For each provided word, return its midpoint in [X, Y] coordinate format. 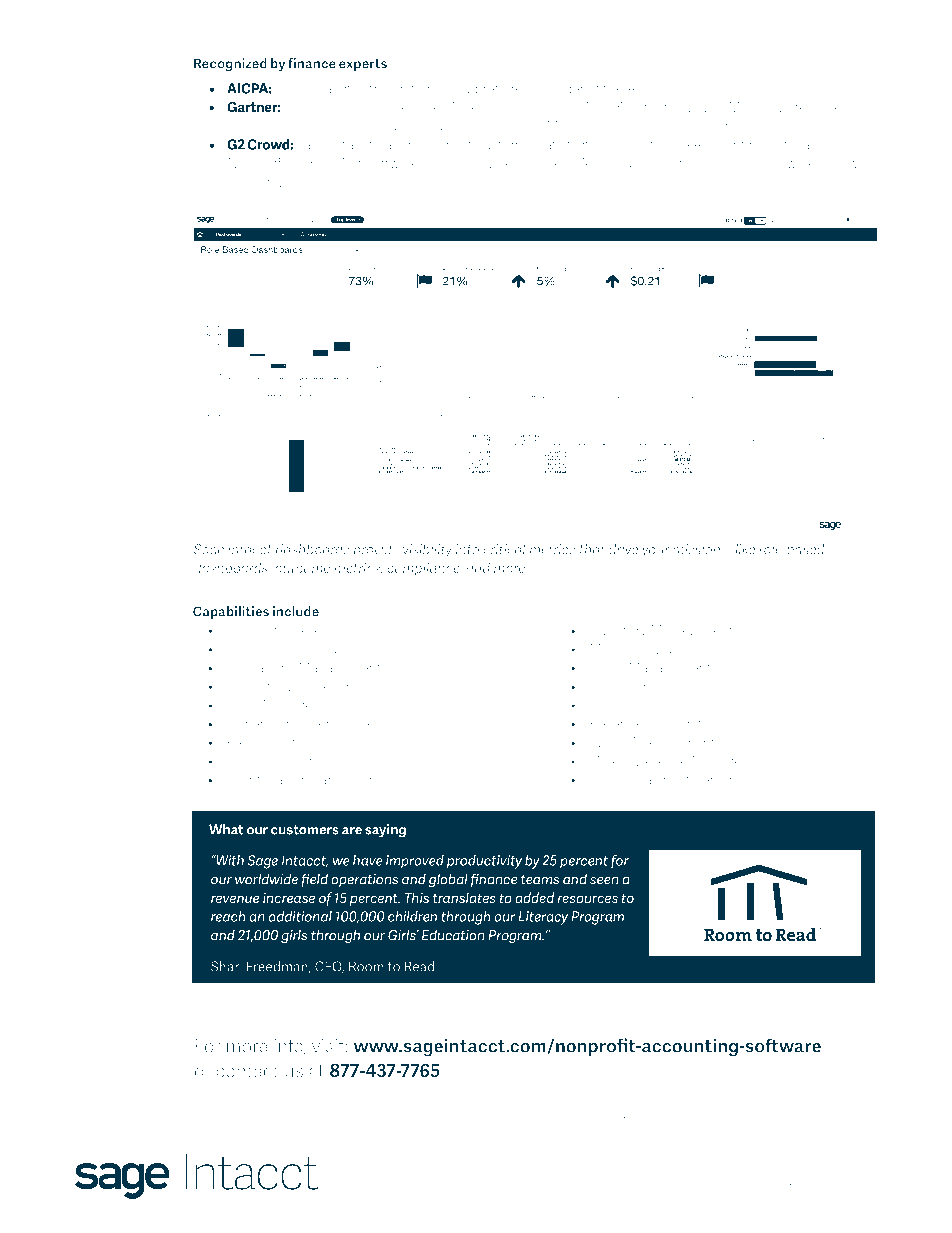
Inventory [619, 631]
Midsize [752, 107]
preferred [502, 89]
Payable [313, 631]
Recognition [684, 725]
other [373, 1119]
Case [270, 125]
